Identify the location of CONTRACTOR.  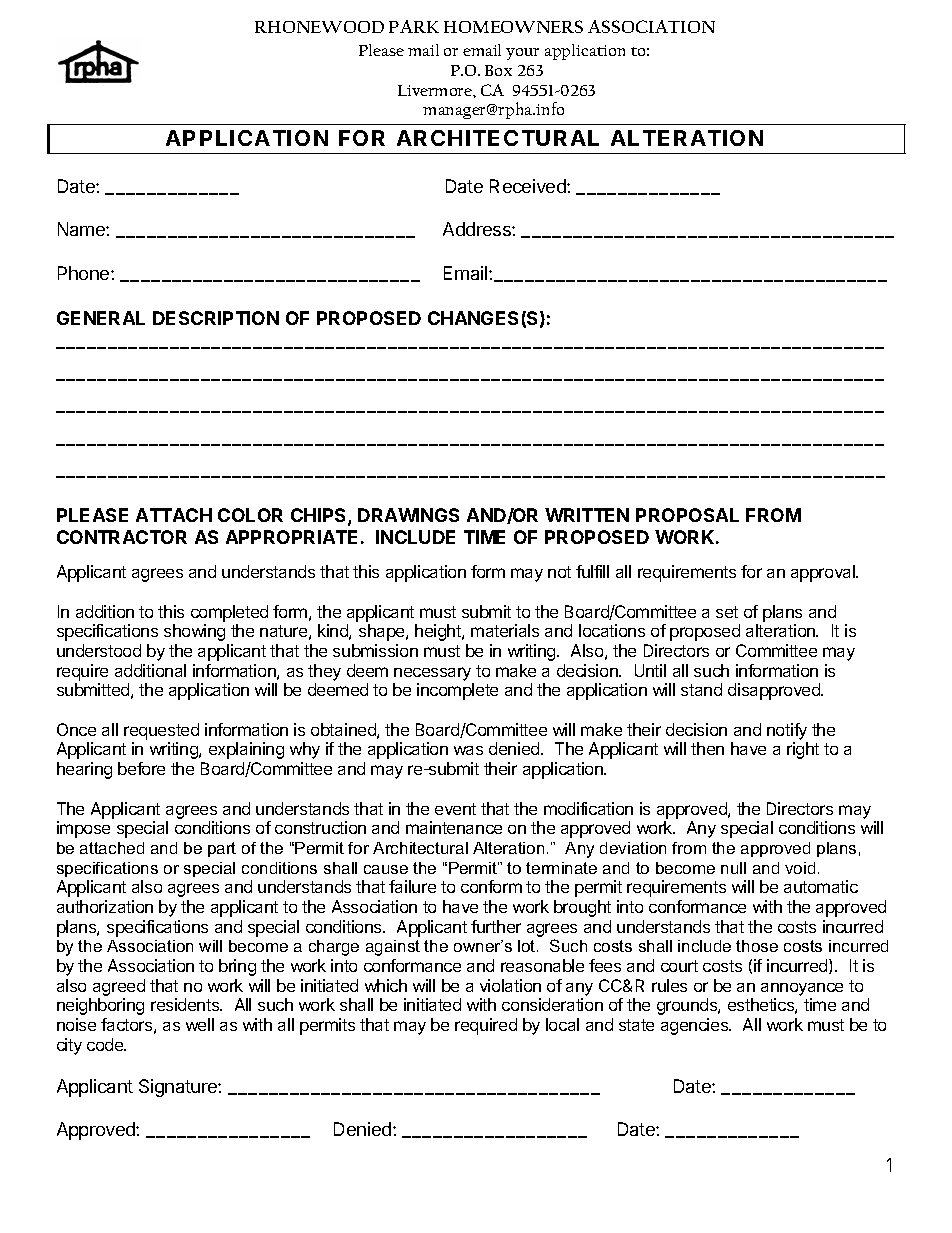
(122, 537).
